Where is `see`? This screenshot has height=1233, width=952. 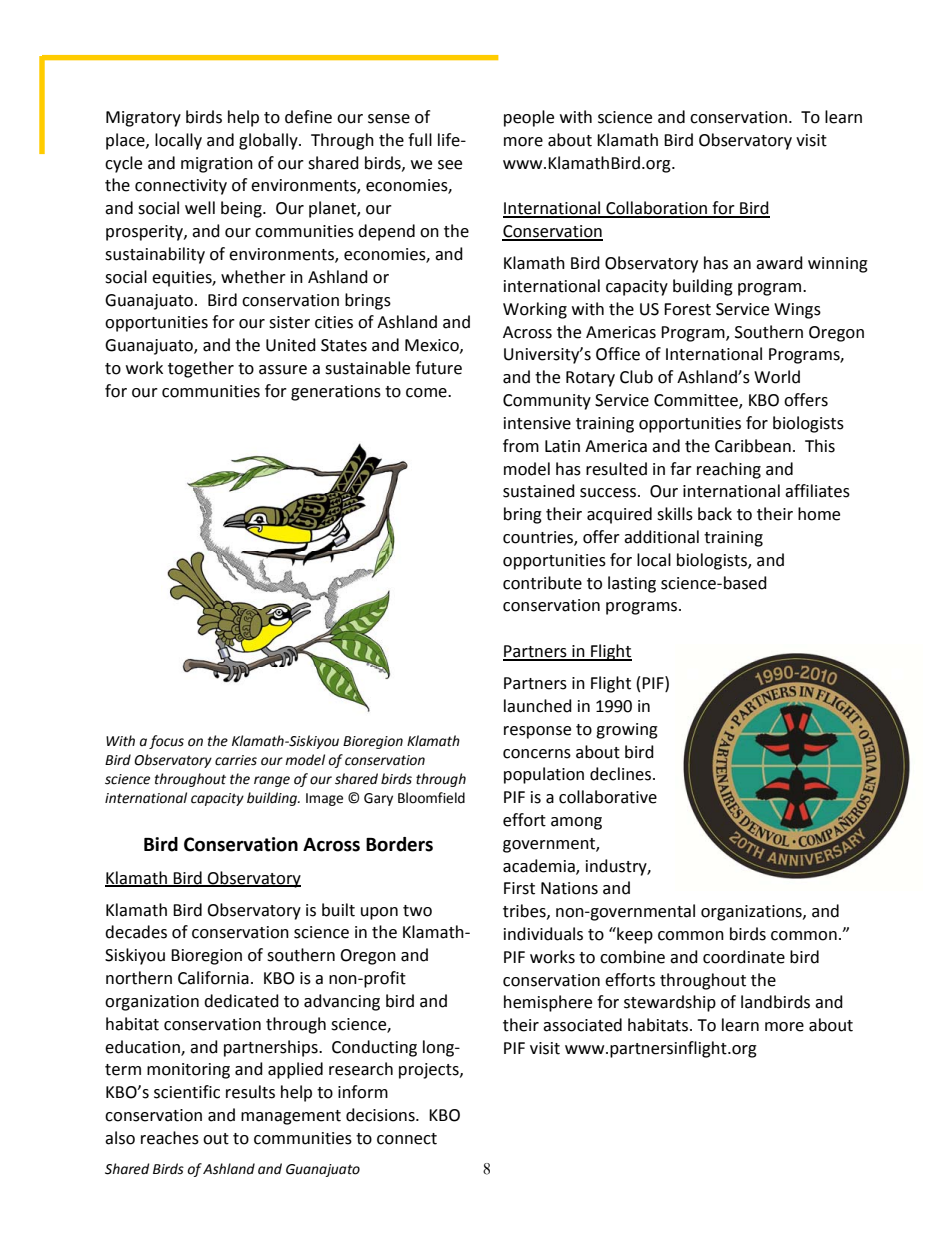 see is located at coordinates (450, 165).
